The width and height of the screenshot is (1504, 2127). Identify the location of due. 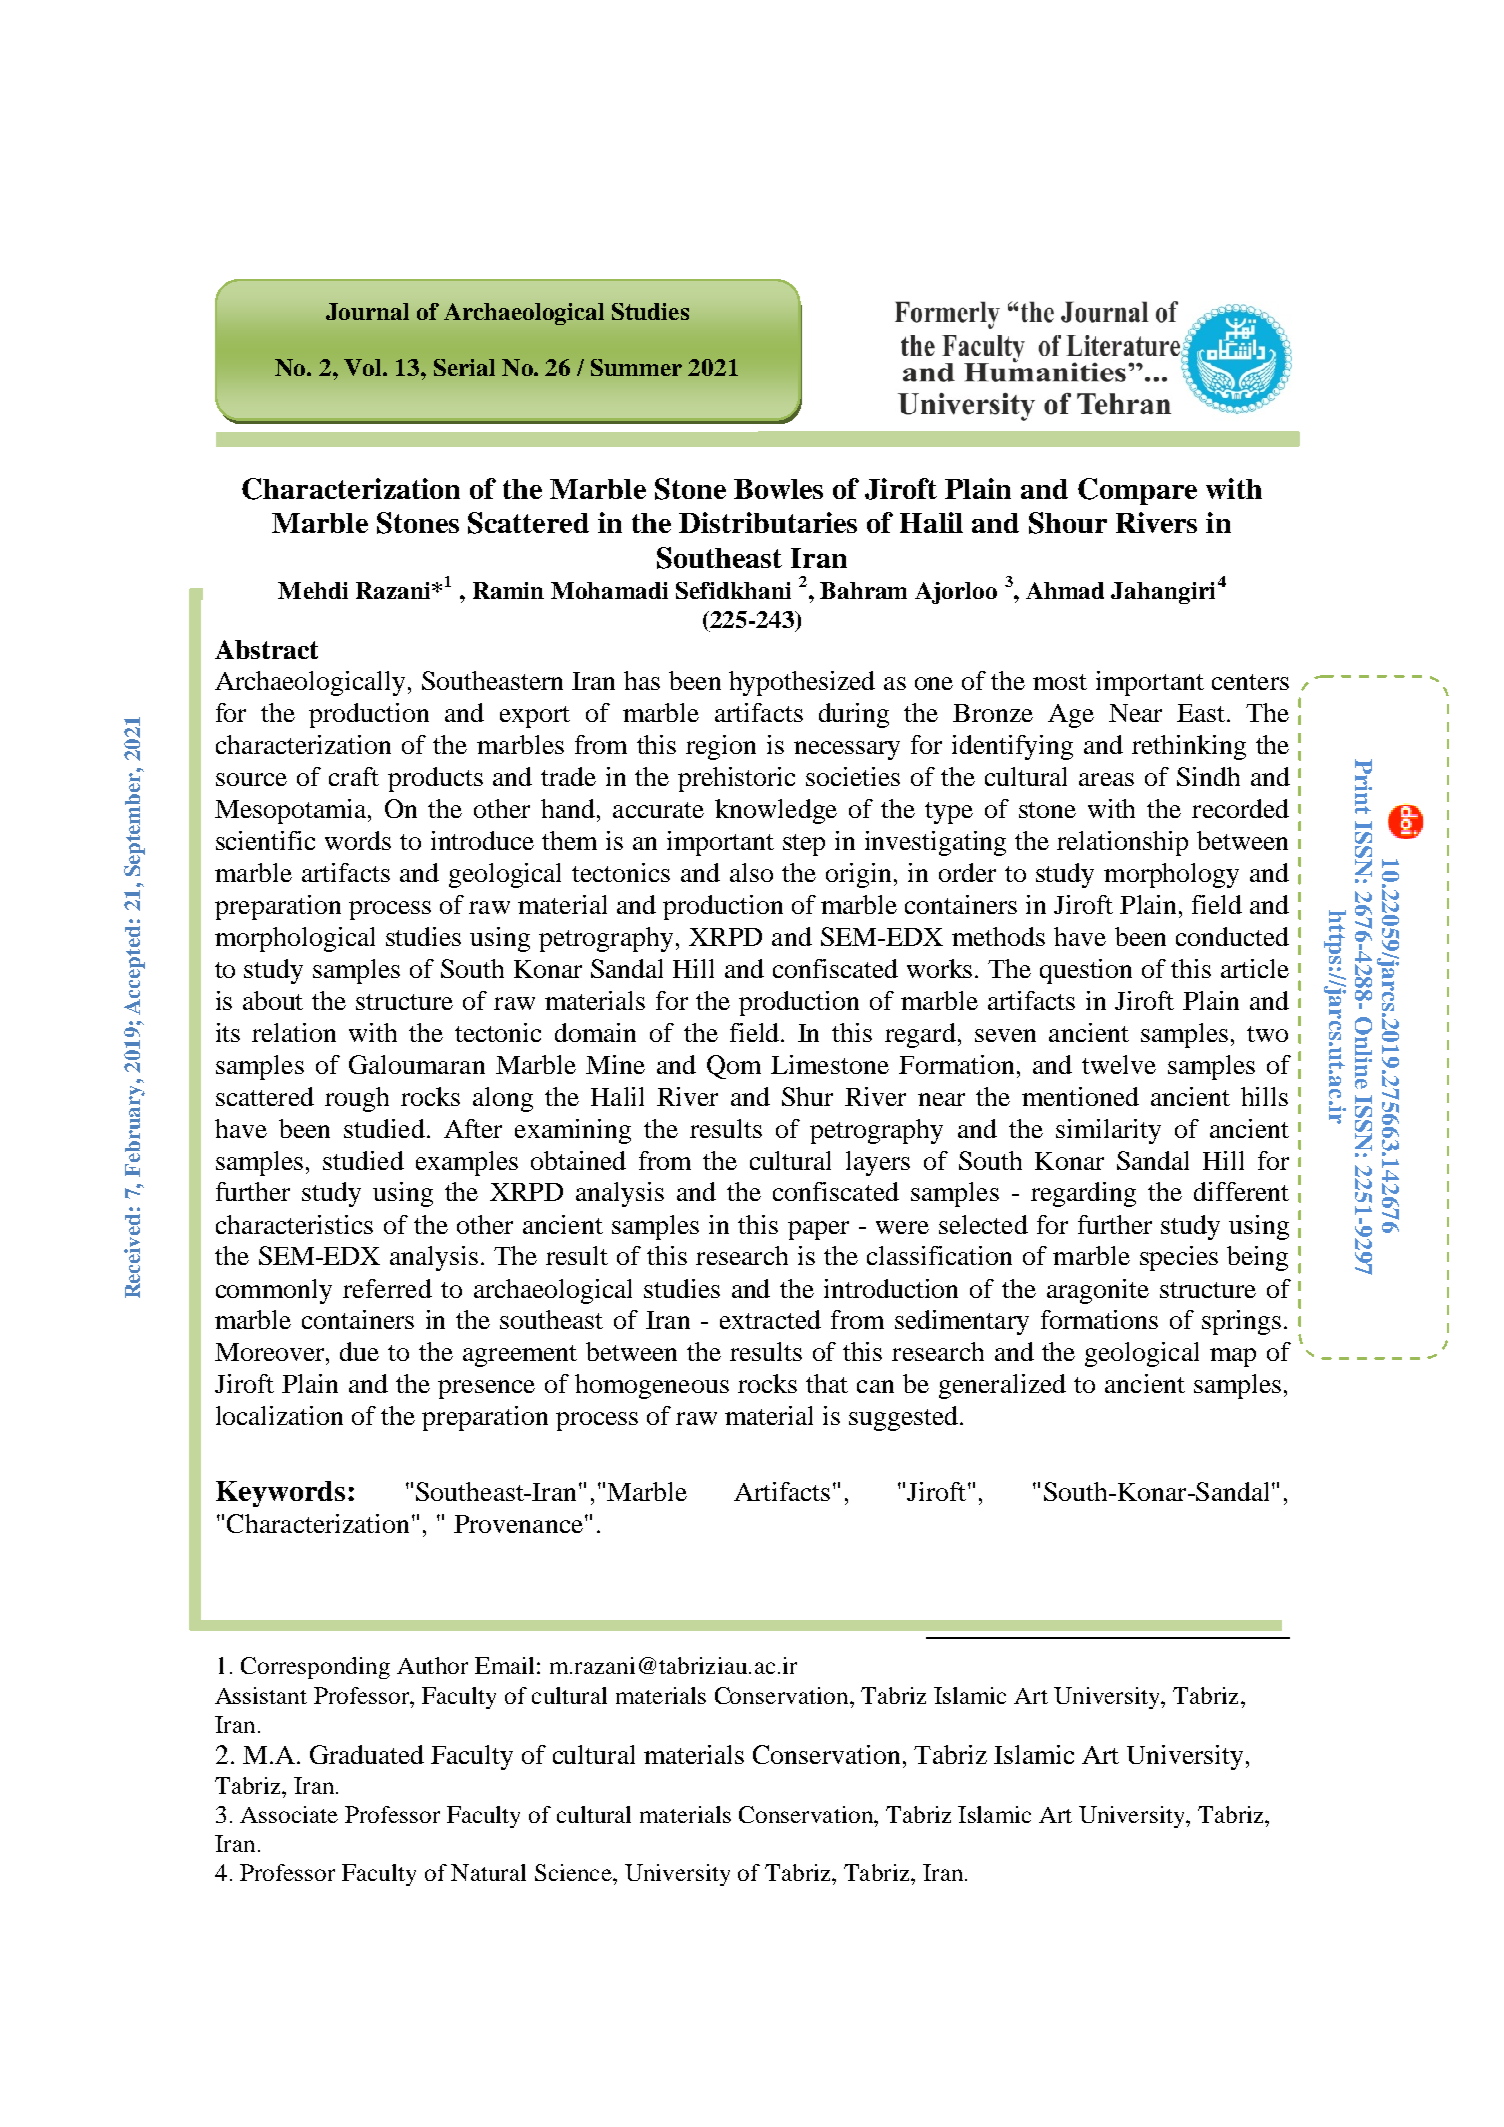
(359, 1351).
